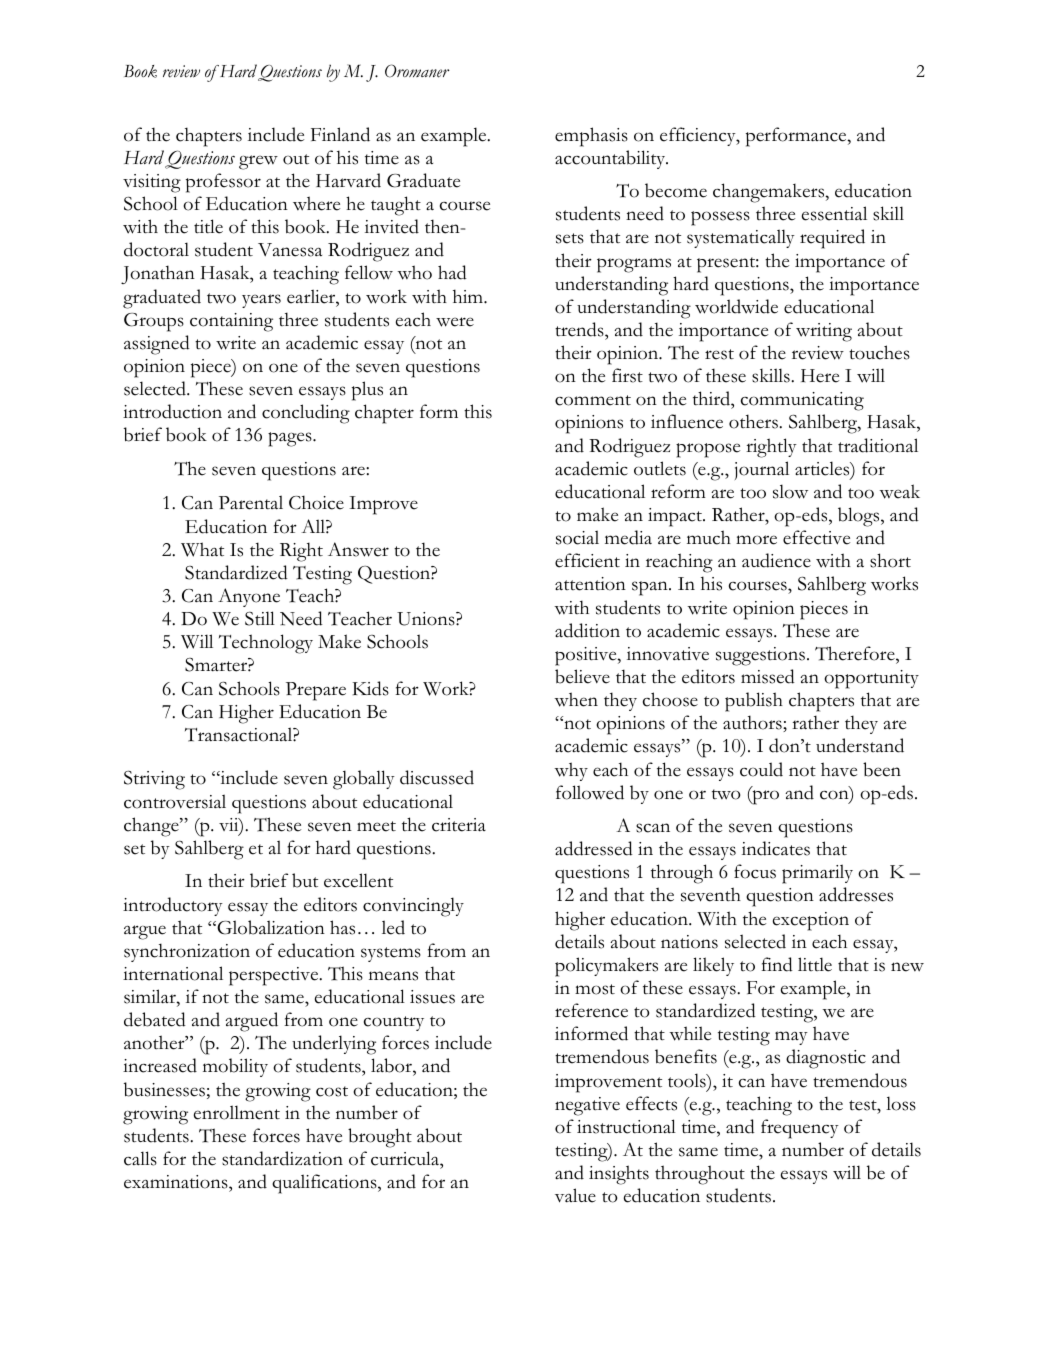 The height and width of the screenshot is (1357, 1048). Describe the element at coordinates (595, 989) in the screenshot. I see `most` at that location.
